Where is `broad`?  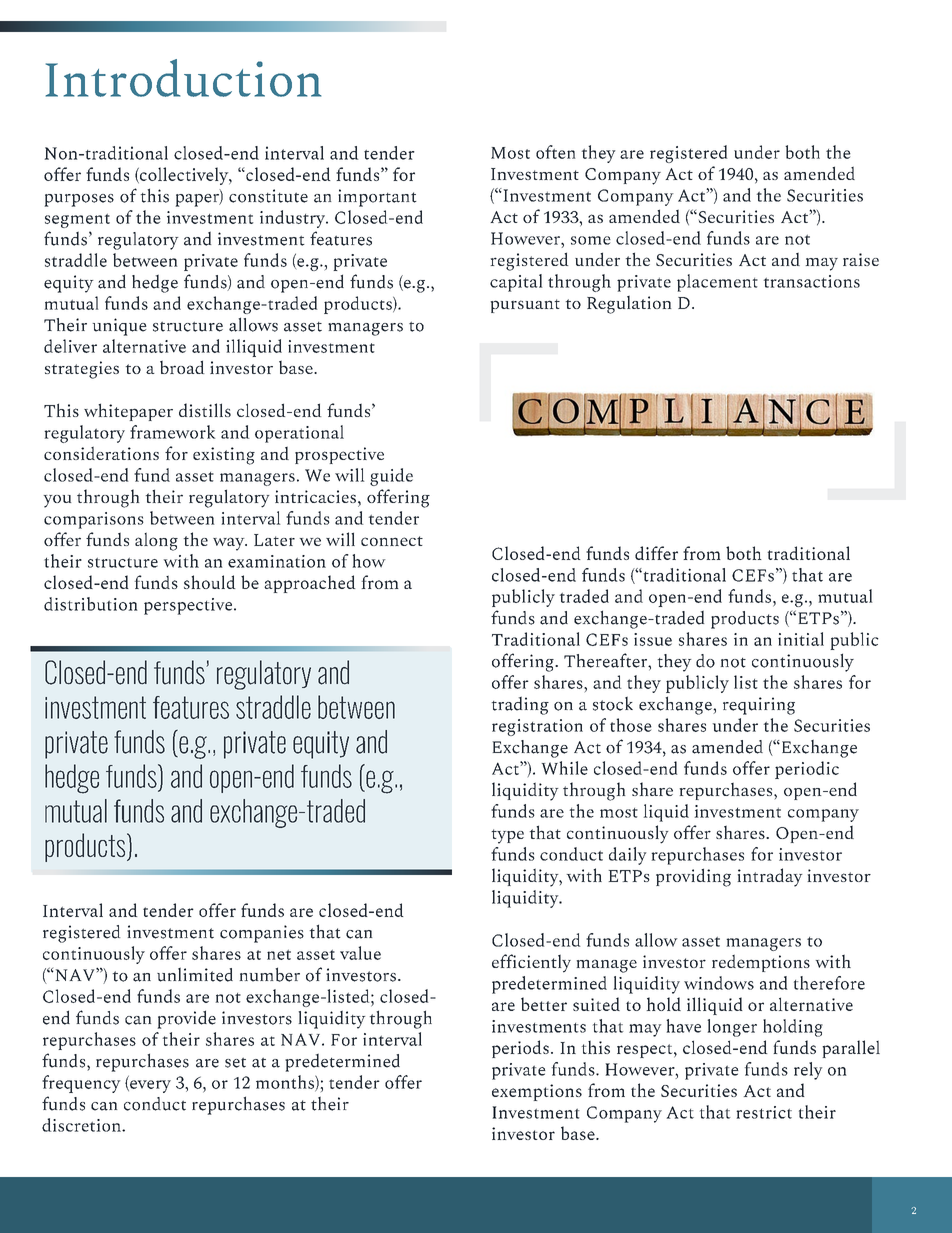
broad is located at coordinates (182, 367).
